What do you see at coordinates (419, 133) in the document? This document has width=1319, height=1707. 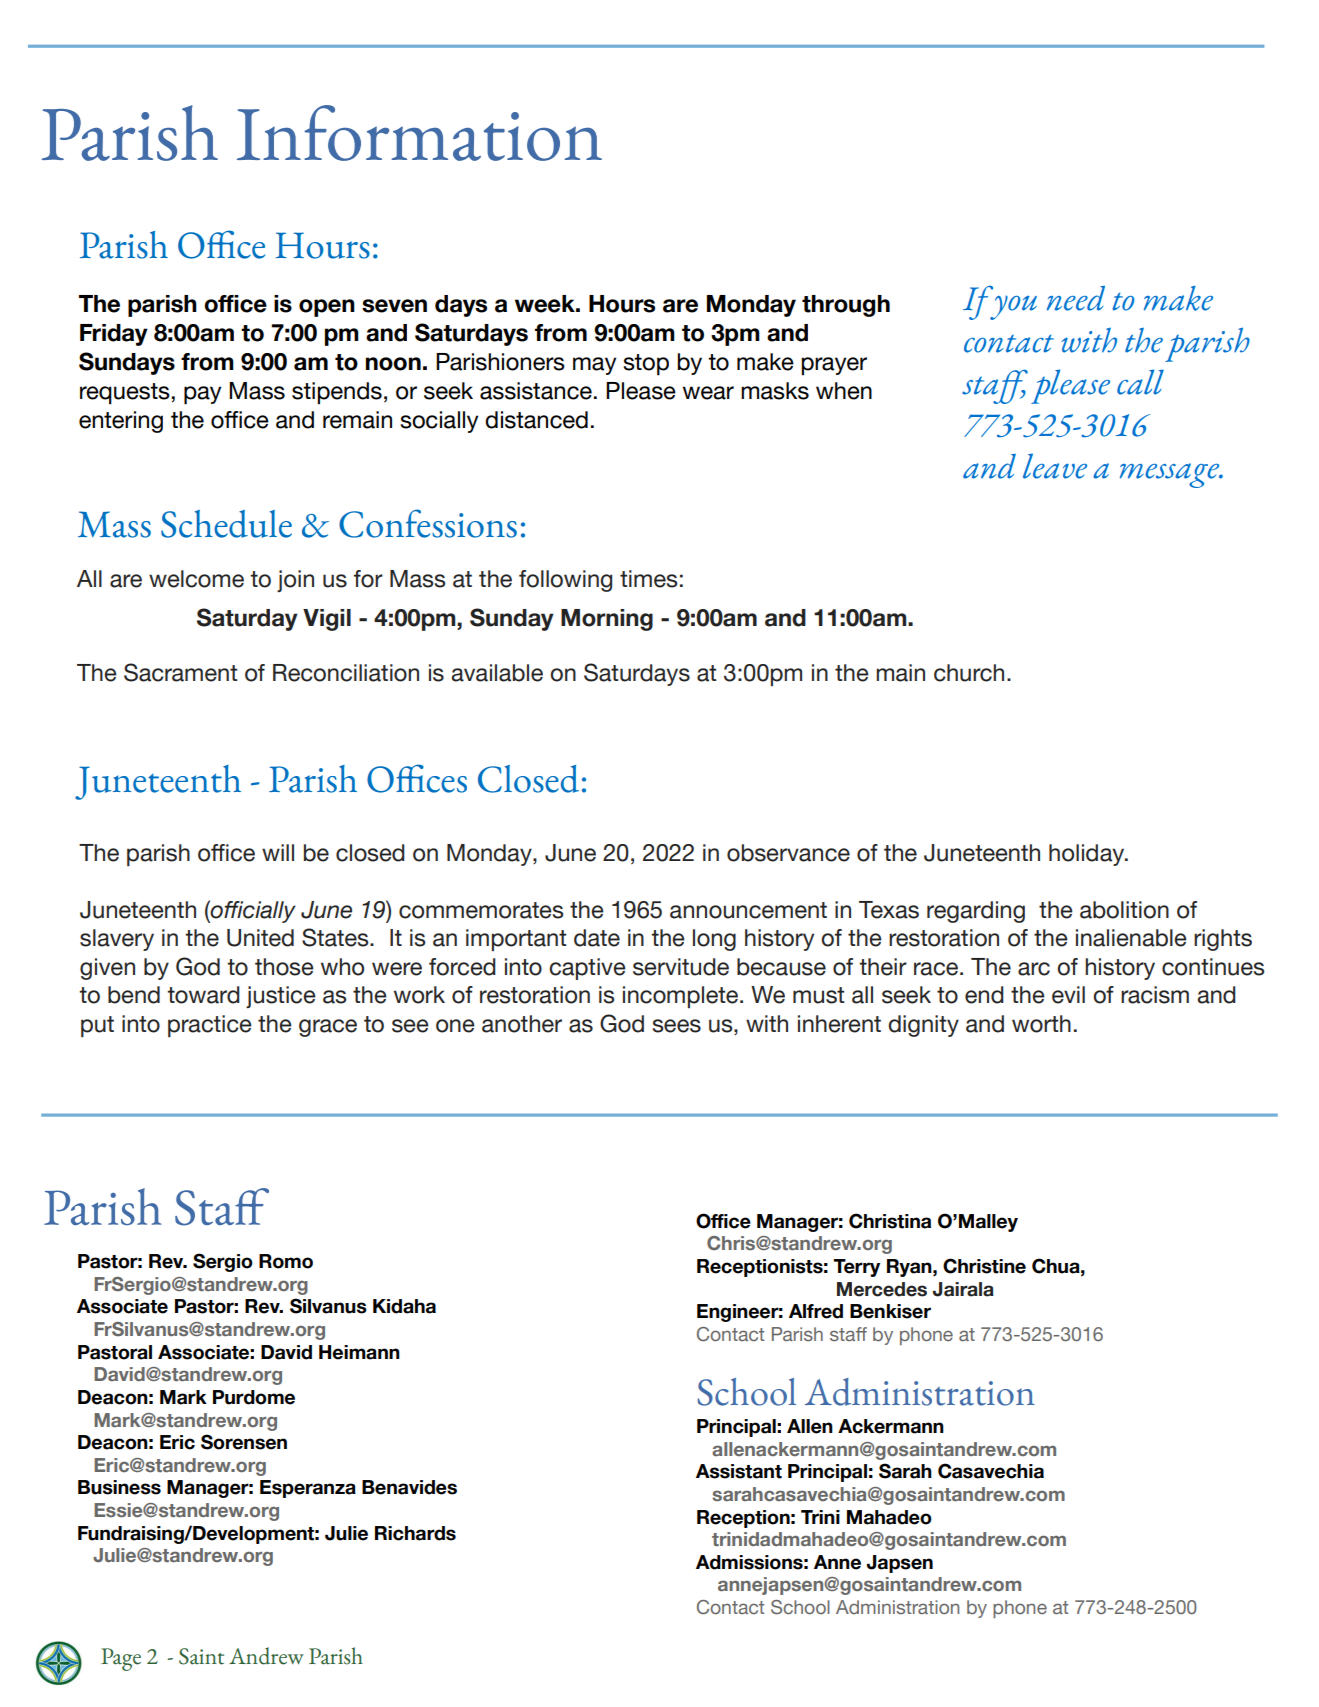 I see `Information` at bounding box center [419, 133].
